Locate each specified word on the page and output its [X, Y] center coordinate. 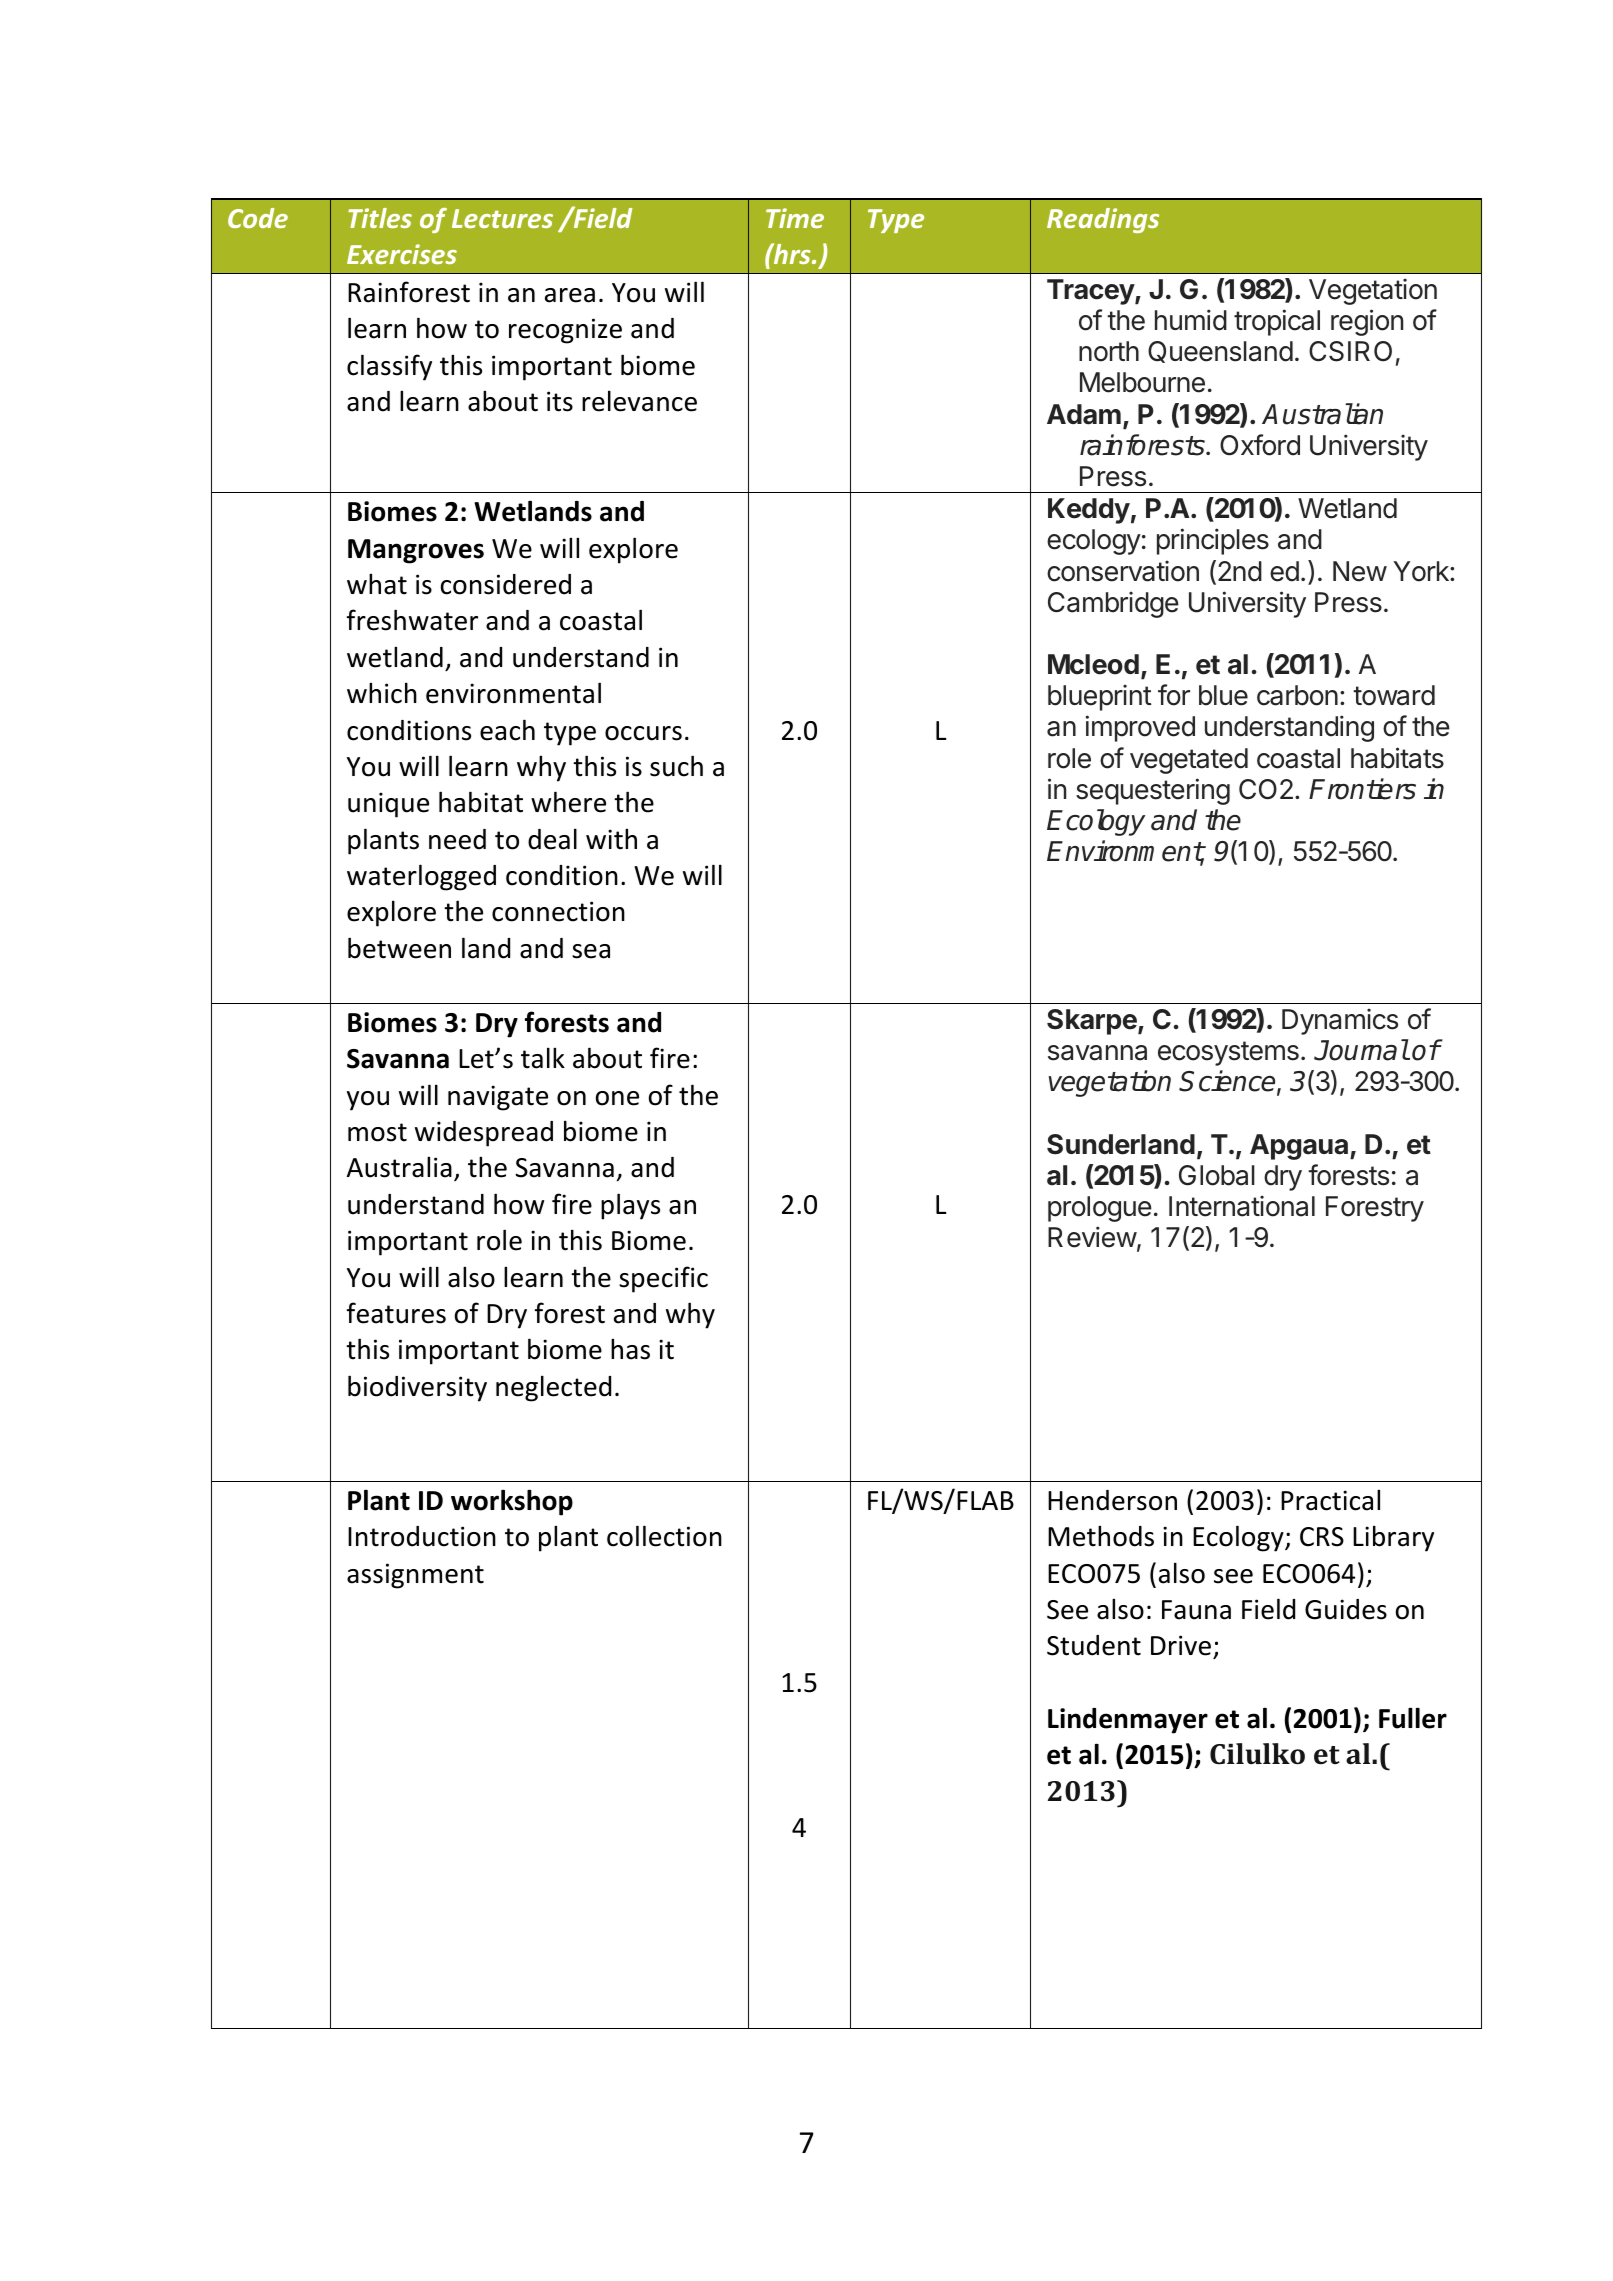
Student [1094, 1645]
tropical [1277, 322]
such [676, 766]
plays [630, 1206]
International [1242, 1206]
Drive [1181, 1645]
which [382, 693]
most [377, 1132]
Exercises [402, 254]
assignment [415, 1576]
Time [795, 218]
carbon [1297, 695]
